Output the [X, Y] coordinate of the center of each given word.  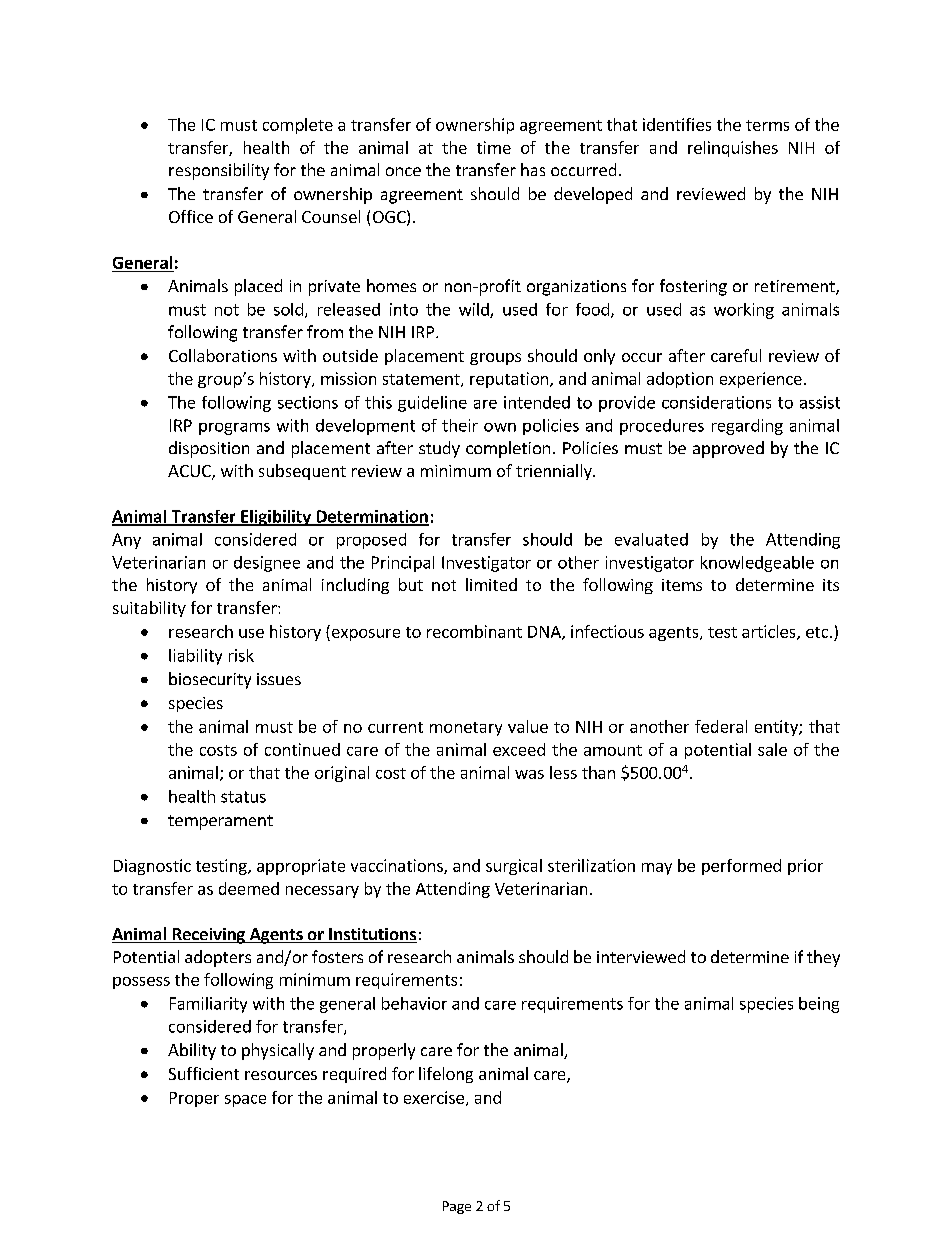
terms [767, 125]
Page [457, 1207]
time [494, 147]
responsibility [219, 171]
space [245, 1101]
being [819, 1005]
